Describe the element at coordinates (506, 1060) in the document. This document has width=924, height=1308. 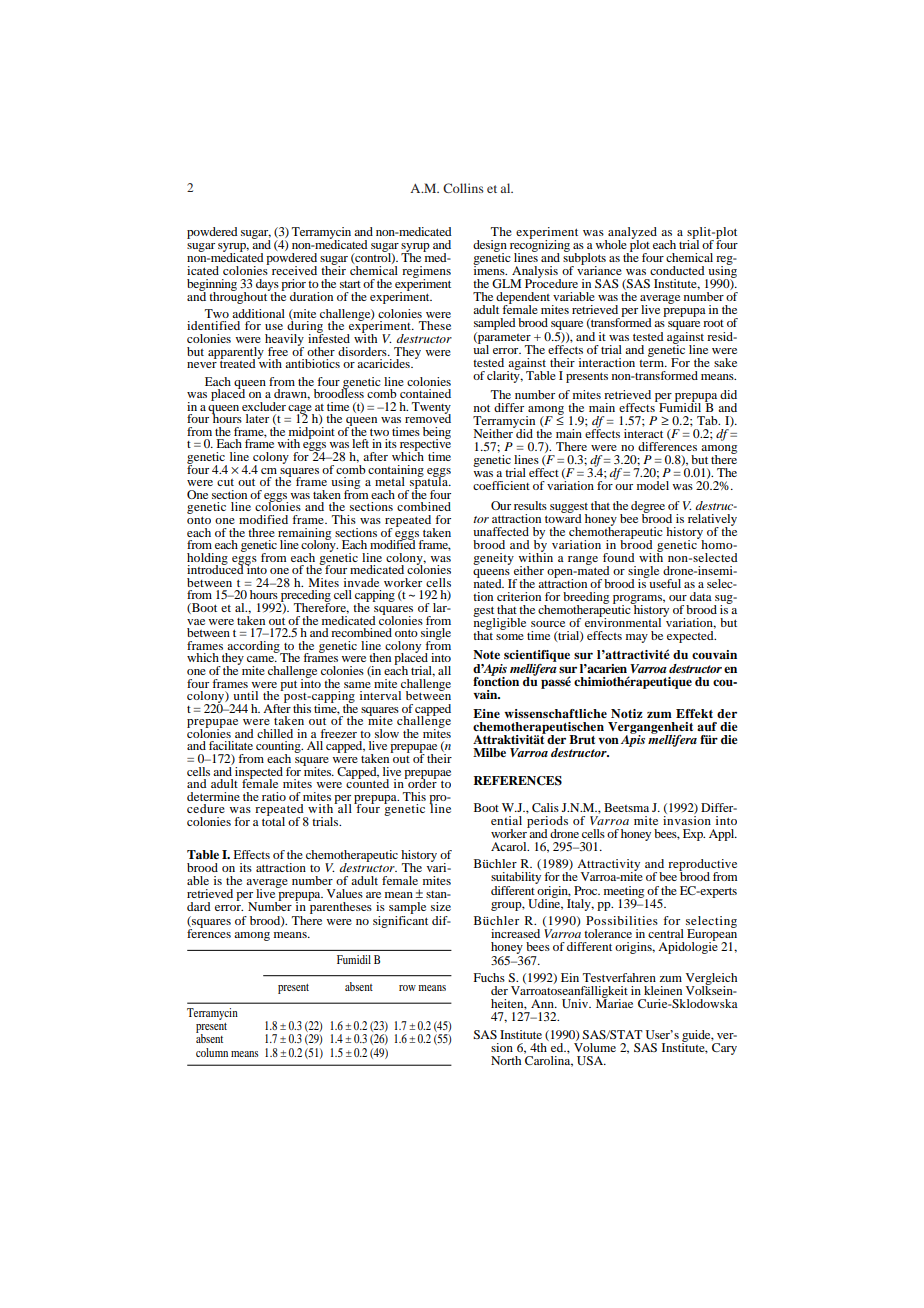
I see `North` at that location.
